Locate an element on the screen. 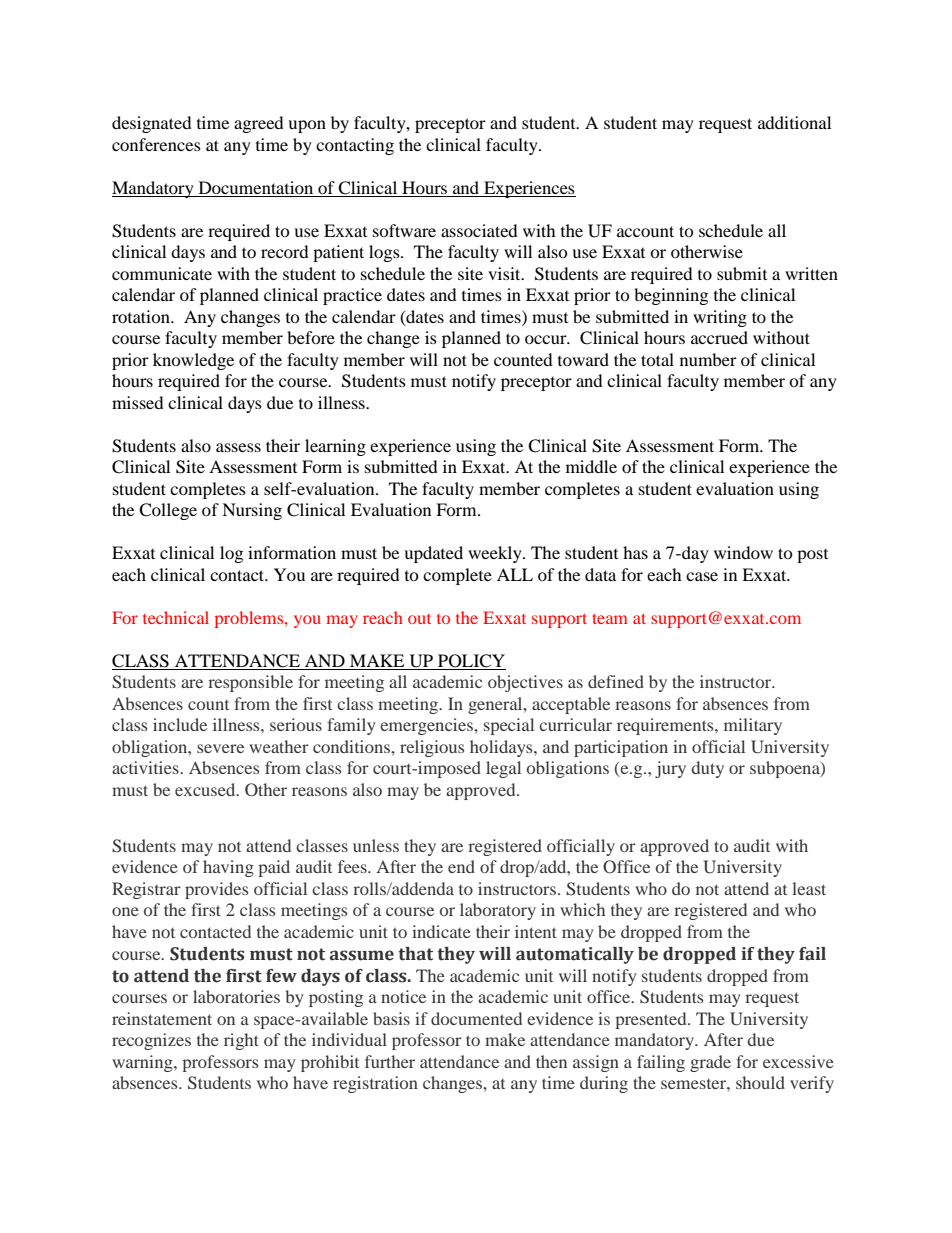  grade is located at coordinates (710, 1063).
